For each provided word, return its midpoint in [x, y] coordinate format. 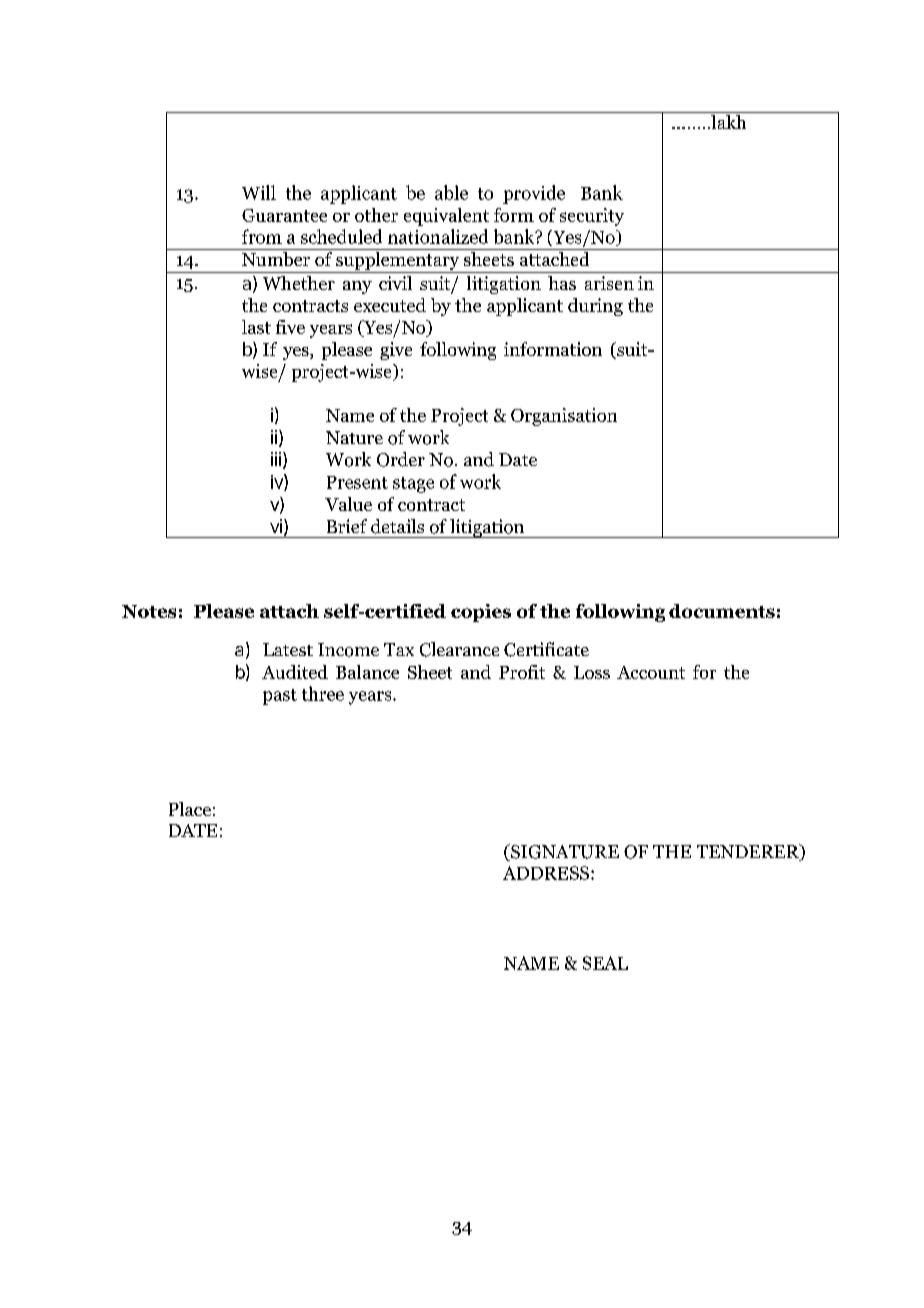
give [396, 351]
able [451, 192]
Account [651, 672]
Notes [149, 611]
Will [259, 192]
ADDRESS [547, 873]
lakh [729, 120]
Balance [367, 672]
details [397, 526]
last [256, 327]
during [595, 307]
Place [190, 809]
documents [722, 611]
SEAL [605, 963]
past [280, 697]
